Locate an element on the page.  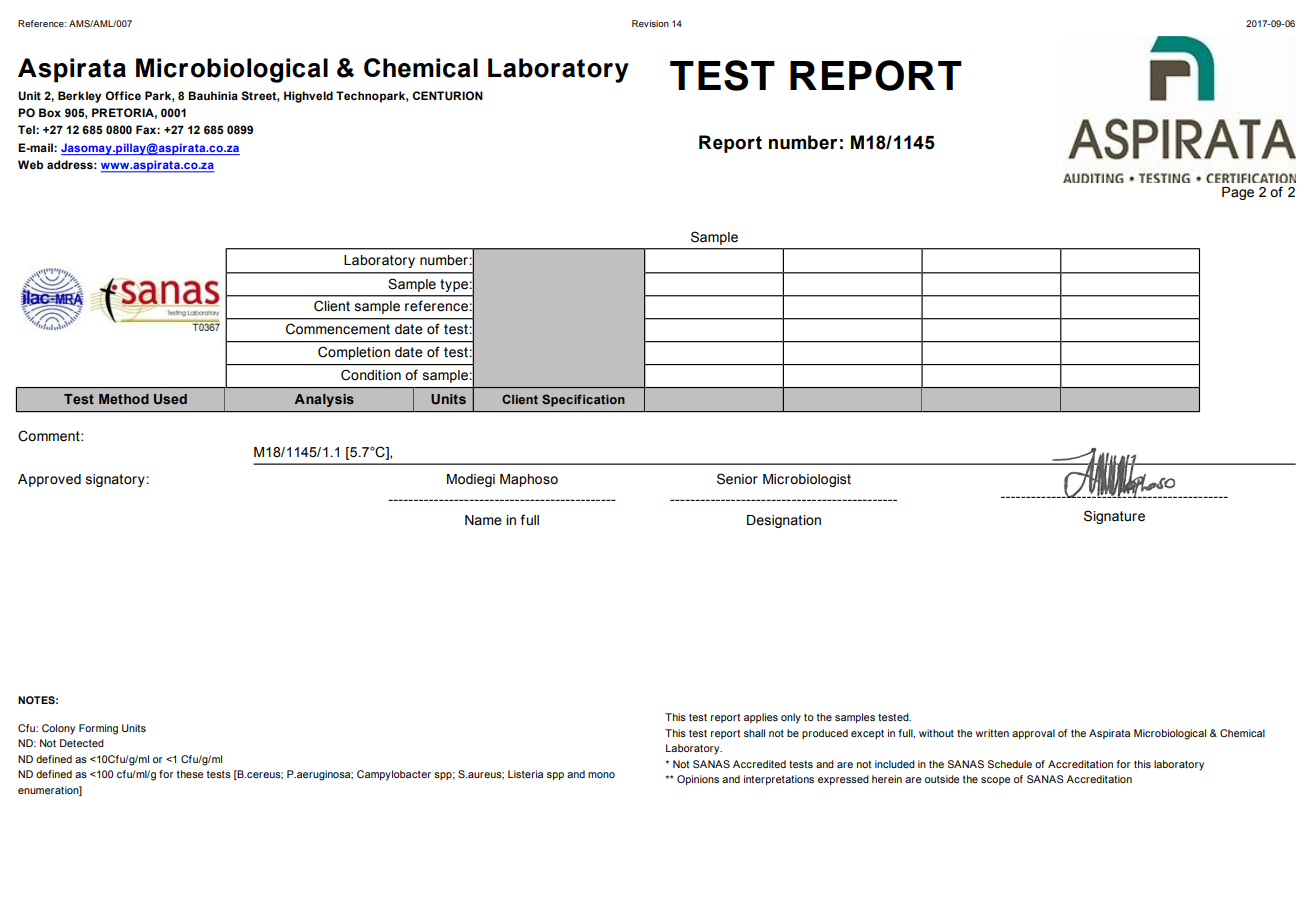
type is located at coordinates (454, 285).
